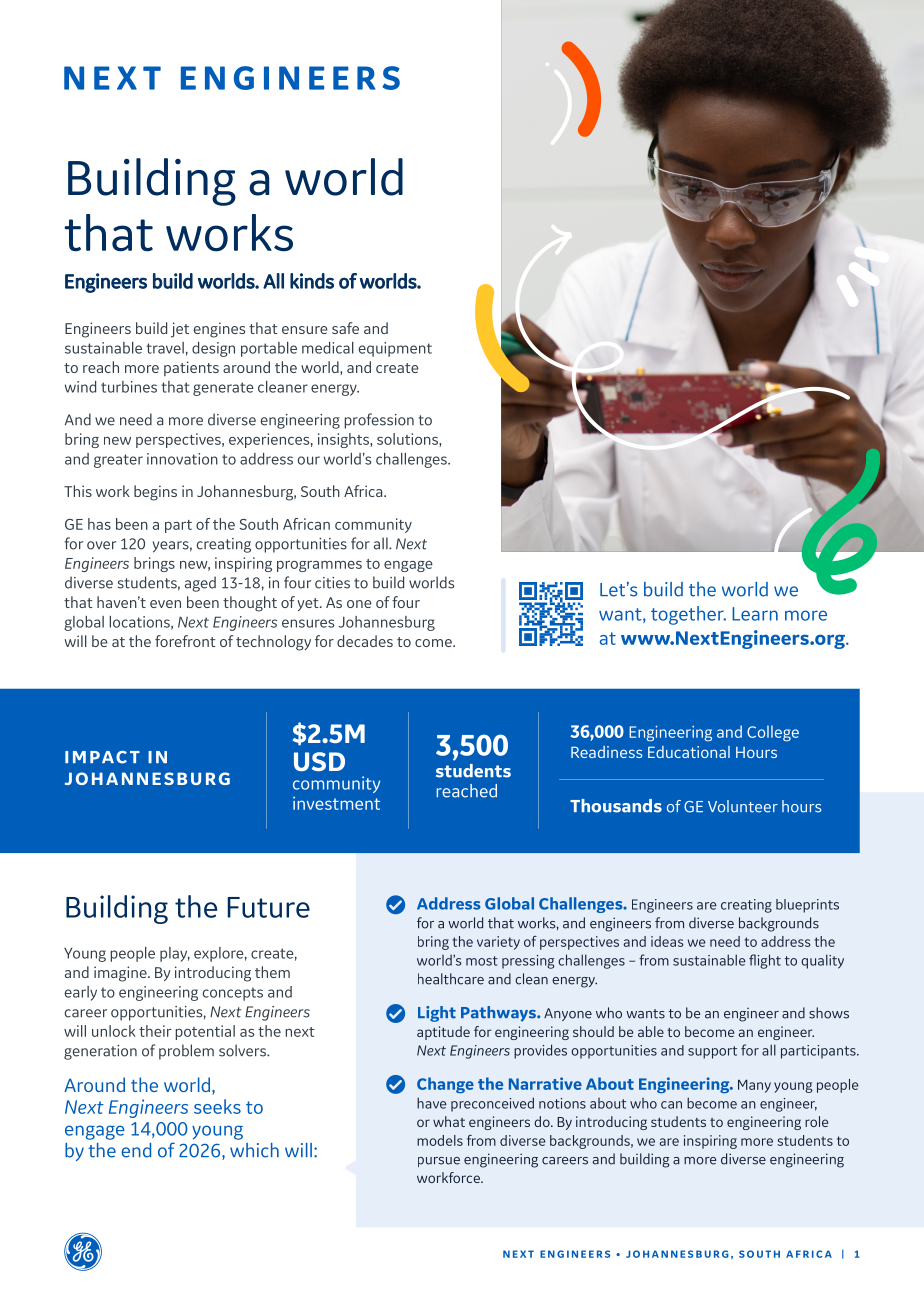  Describe the element at coordinates (332, 583) in the screenshot. I see `cities` at that location.
